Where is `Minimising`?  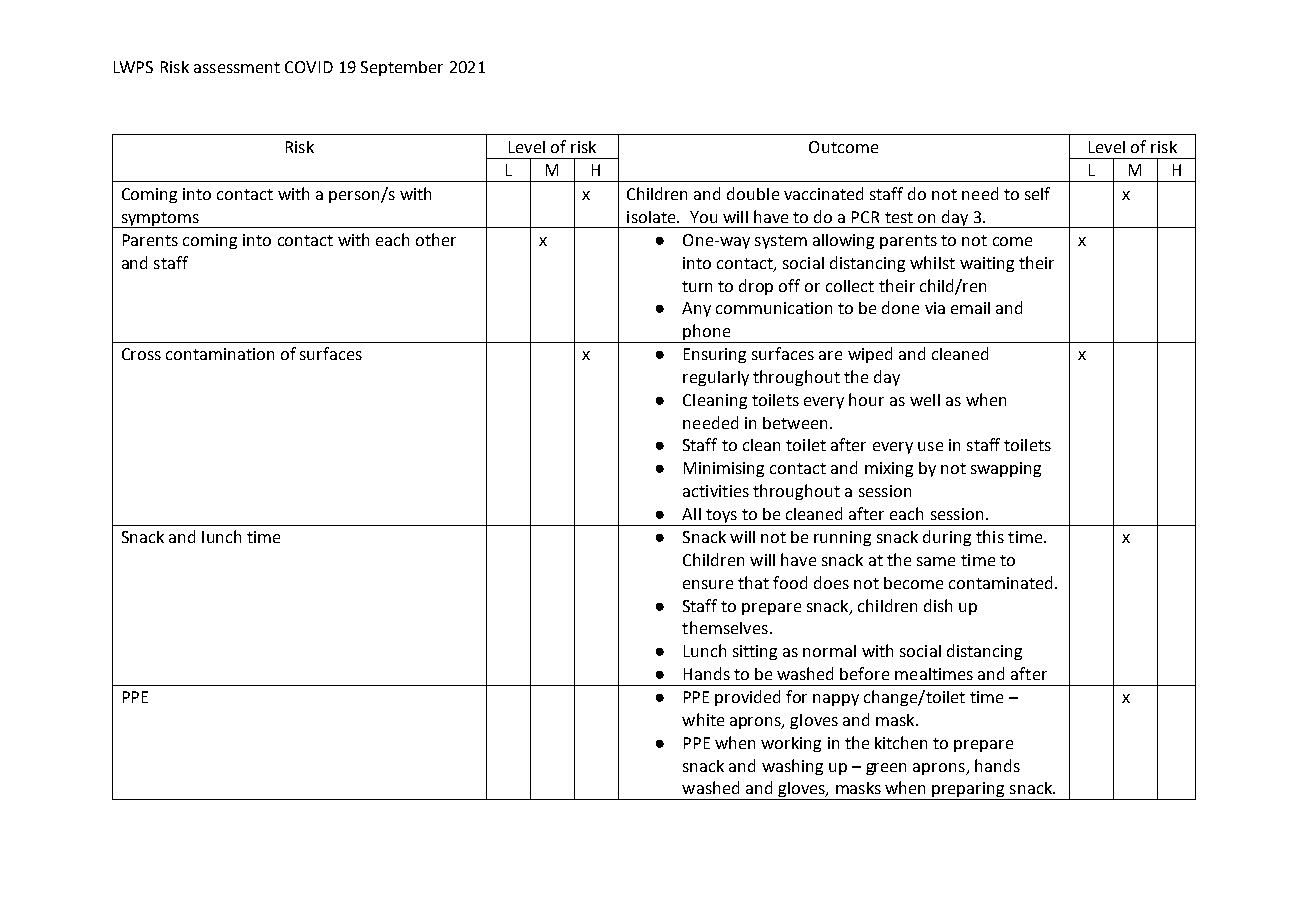 Minimising is located at coordinates (724, 469).
